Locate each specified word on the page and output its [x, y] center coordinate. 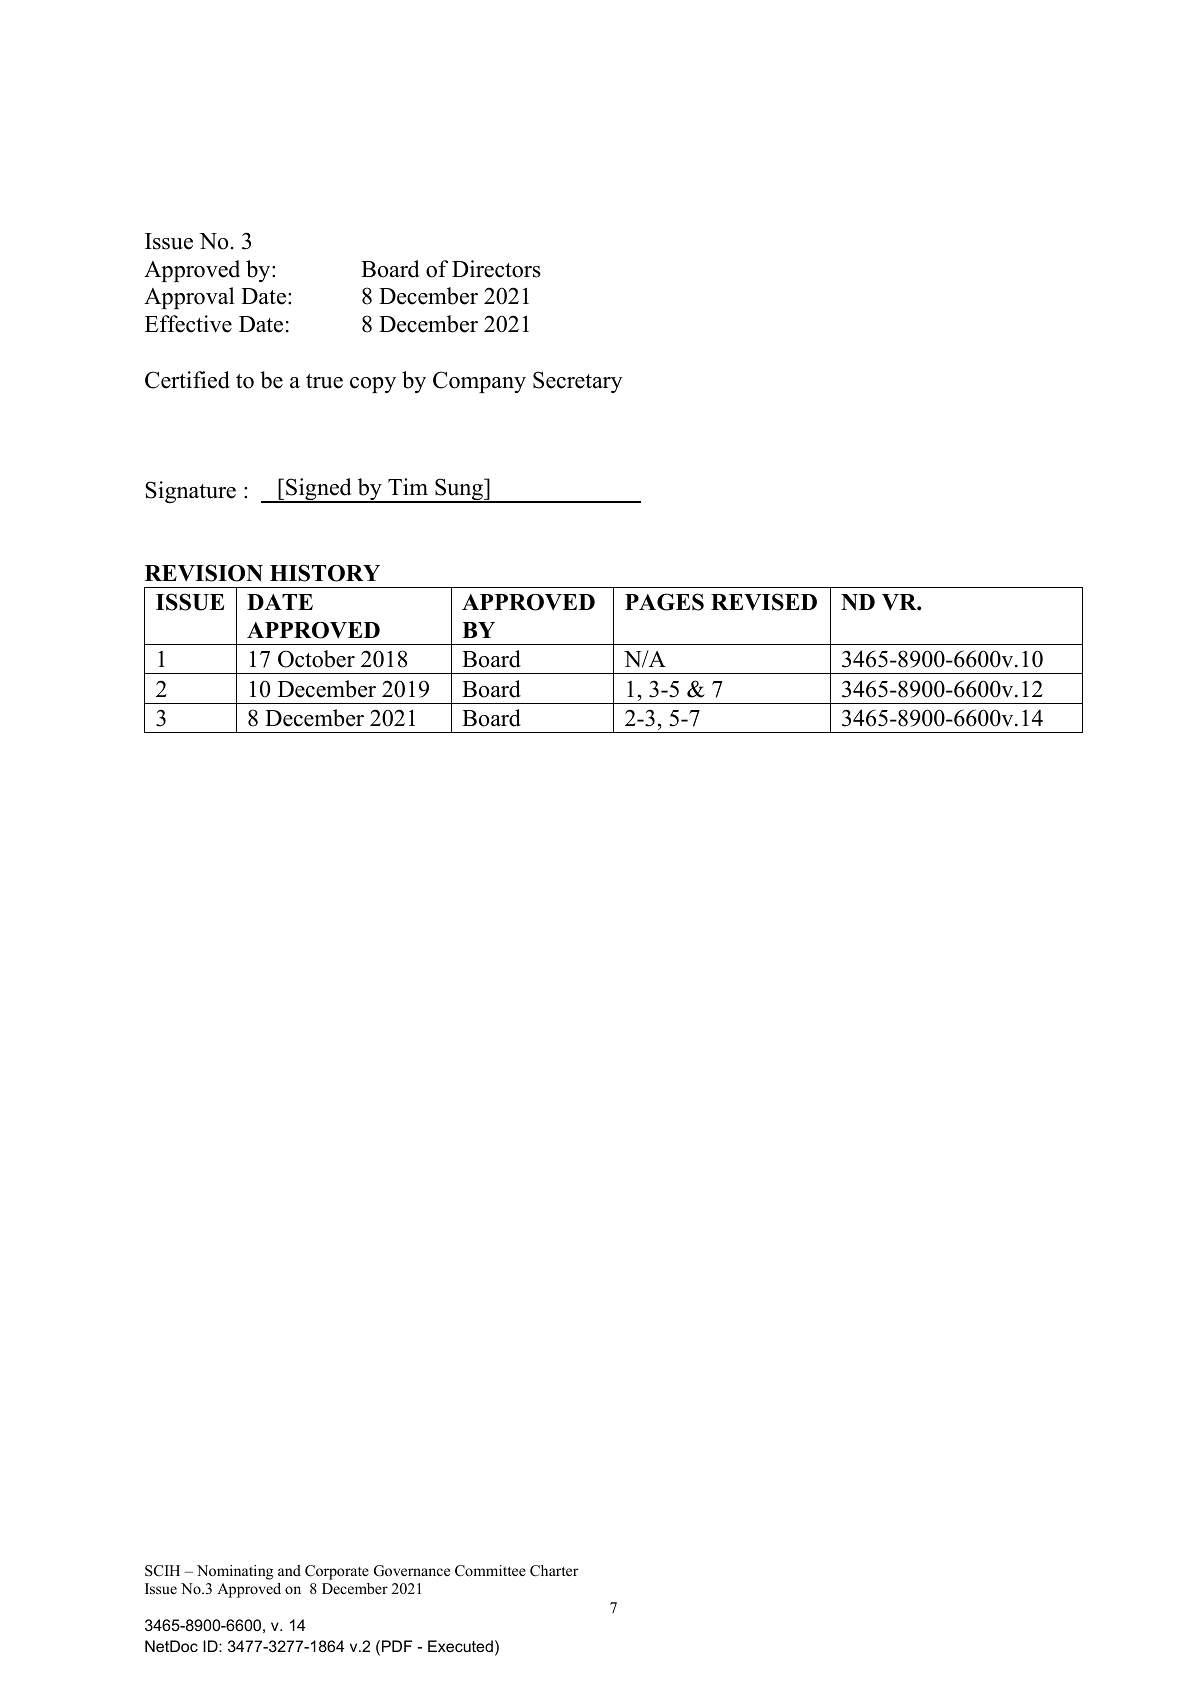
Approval [189, 298]
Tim [408, 486]
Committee [490, 1571]
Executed [460, 1646]
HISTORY [325, 573]
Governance [412, 1571]
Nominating [235, 1572]
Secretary [578, 382]
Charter [554, 1571]
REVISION [204, 573]
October [316, 659]
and [289, 1570]
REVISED [764, 602]
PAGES [664, 602]
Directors [496, 269]
